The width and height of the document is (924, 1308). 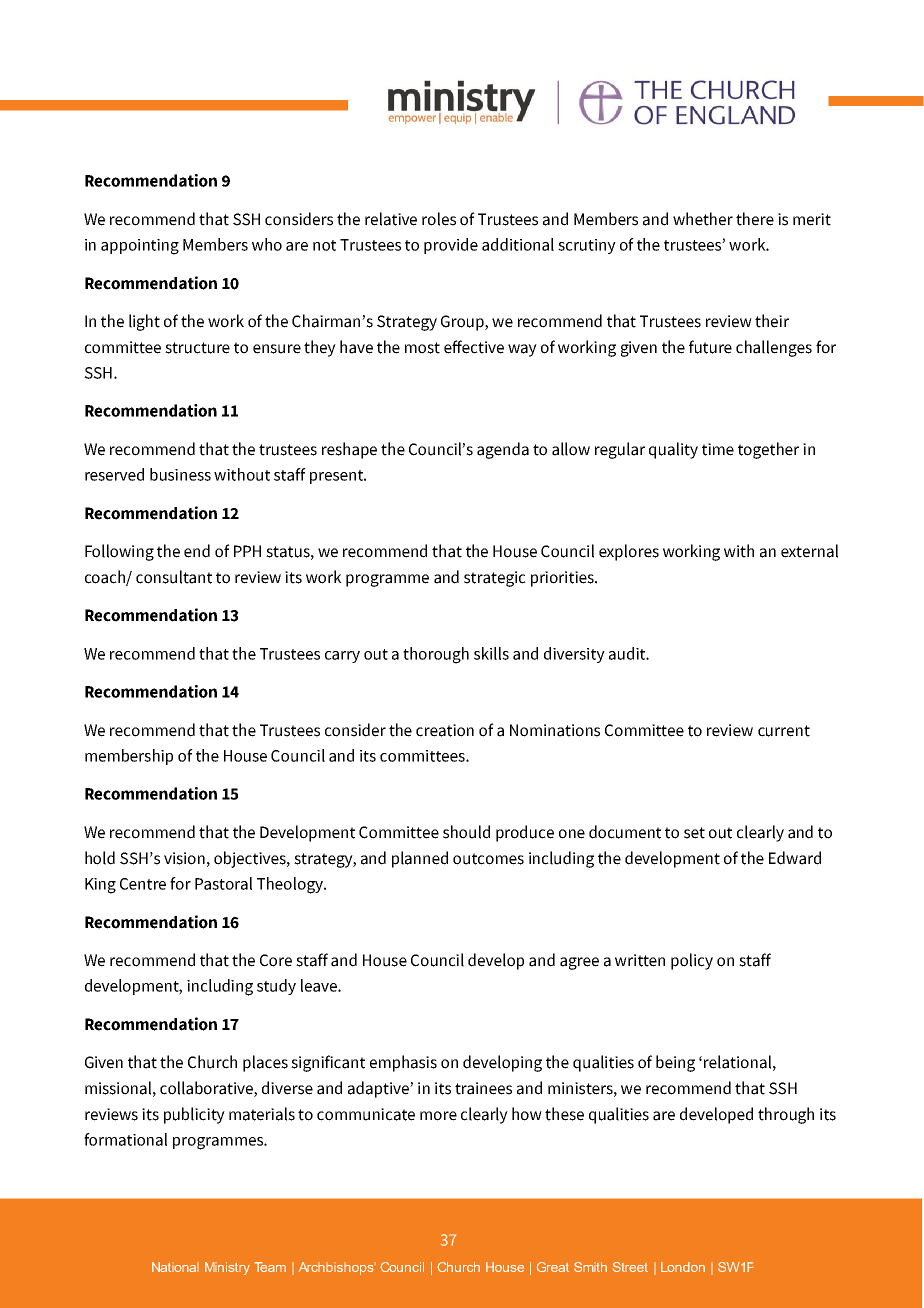 I want to click on appointing, so click(x=140, y=247).
